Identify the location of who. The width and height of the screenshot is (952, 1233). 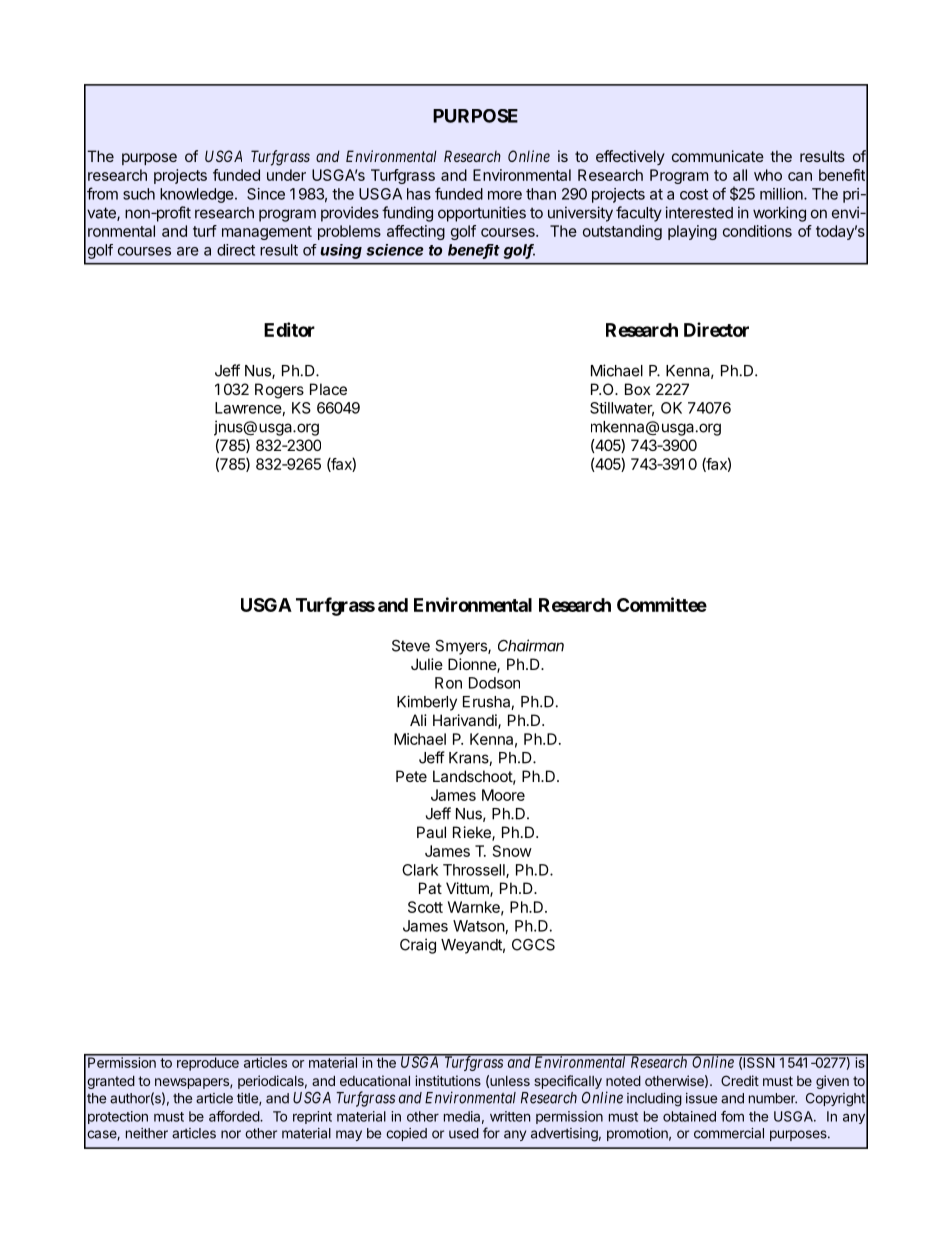
(768, 175).
